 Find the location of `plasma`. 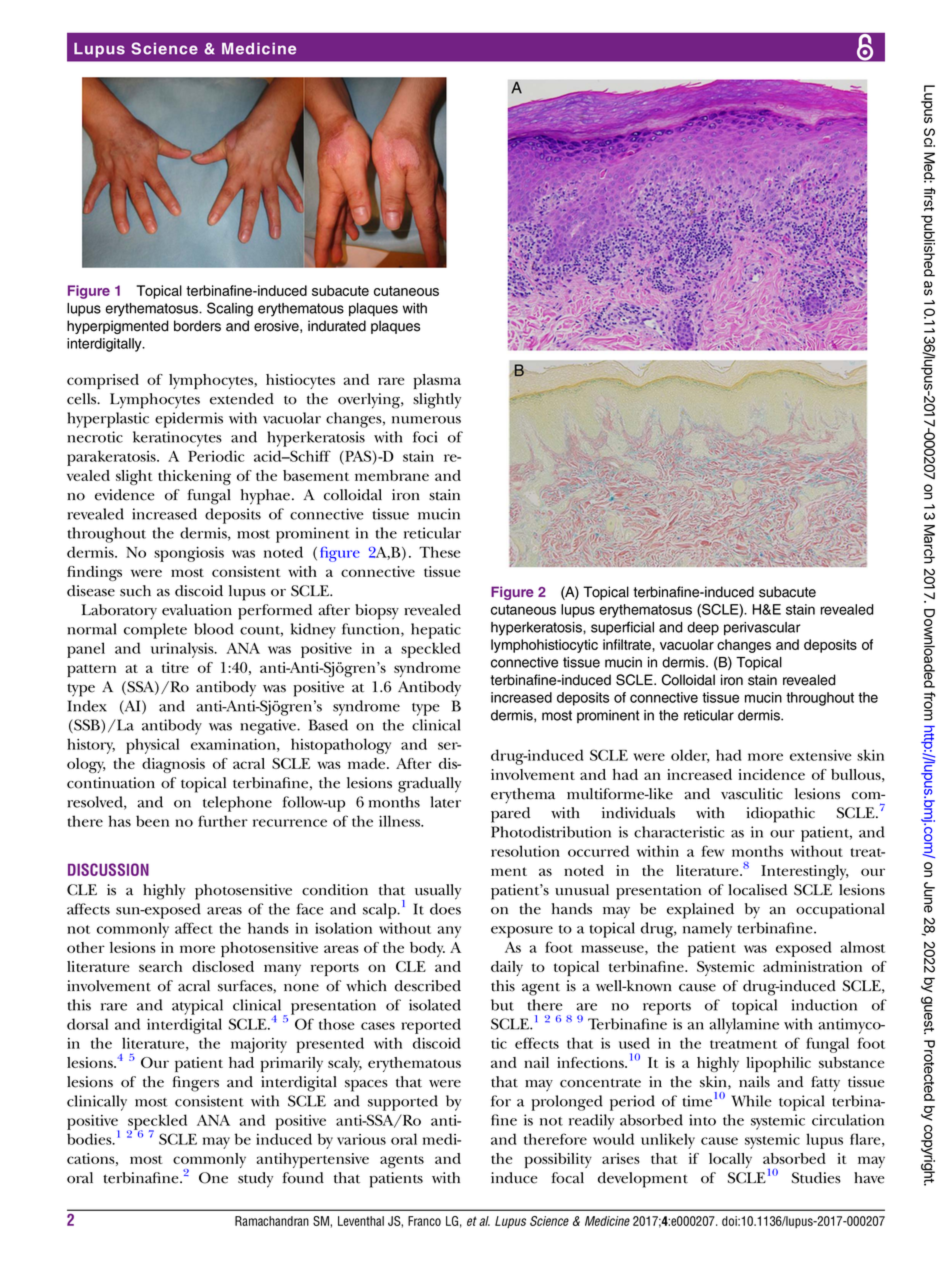

plasma is located at coordinates (437, 381).
